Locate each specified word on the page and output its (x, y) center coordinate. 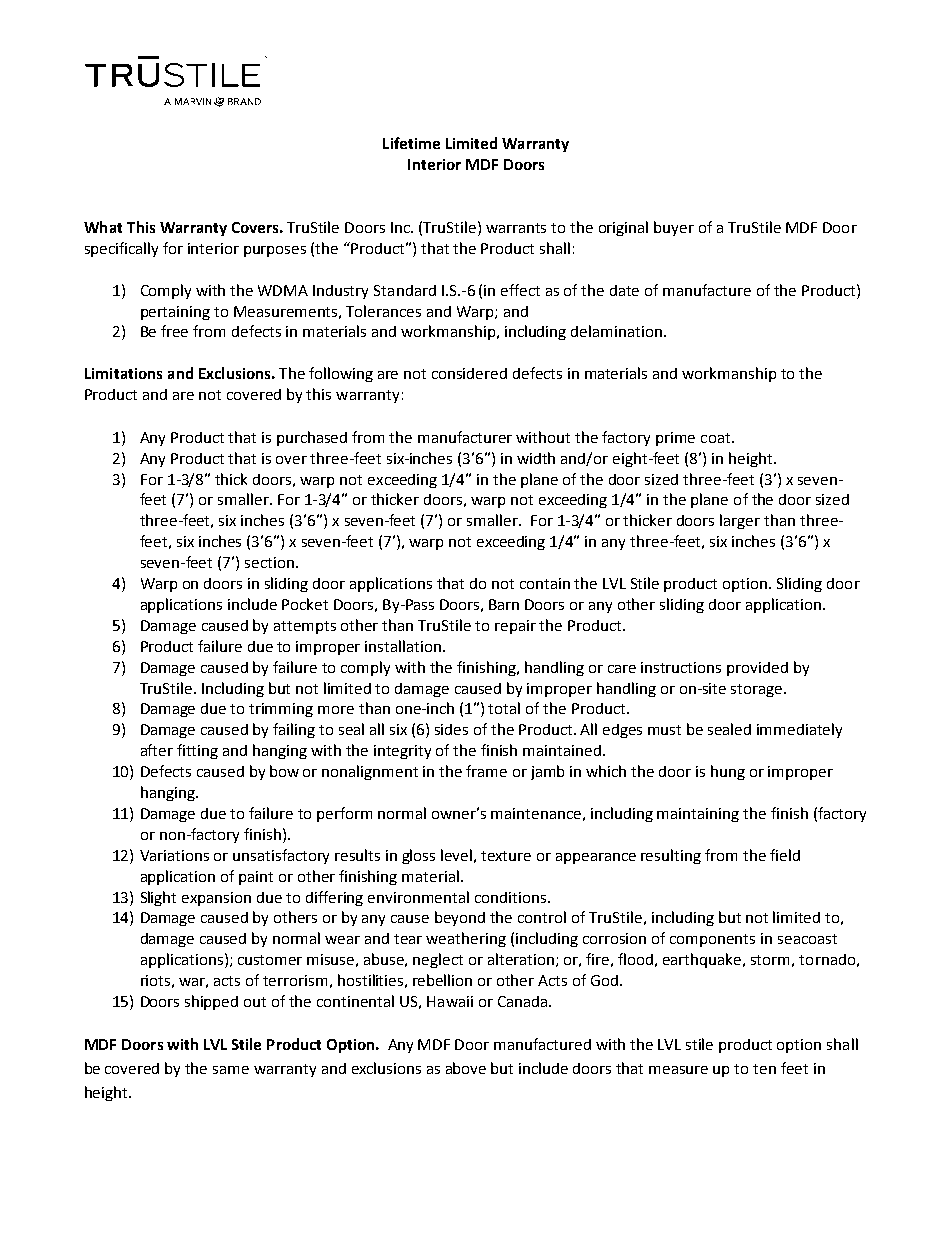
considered (469, 373)
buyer (674, 228)
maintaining (698, 815)
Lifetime (411, 143)
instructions (681, 667)
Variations (174, 855)
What (103, 227)
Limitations (123, 373)
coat (717, 438)
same (231, 1070)
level (456, 855)
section (269, 562)
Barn (504, 604)
